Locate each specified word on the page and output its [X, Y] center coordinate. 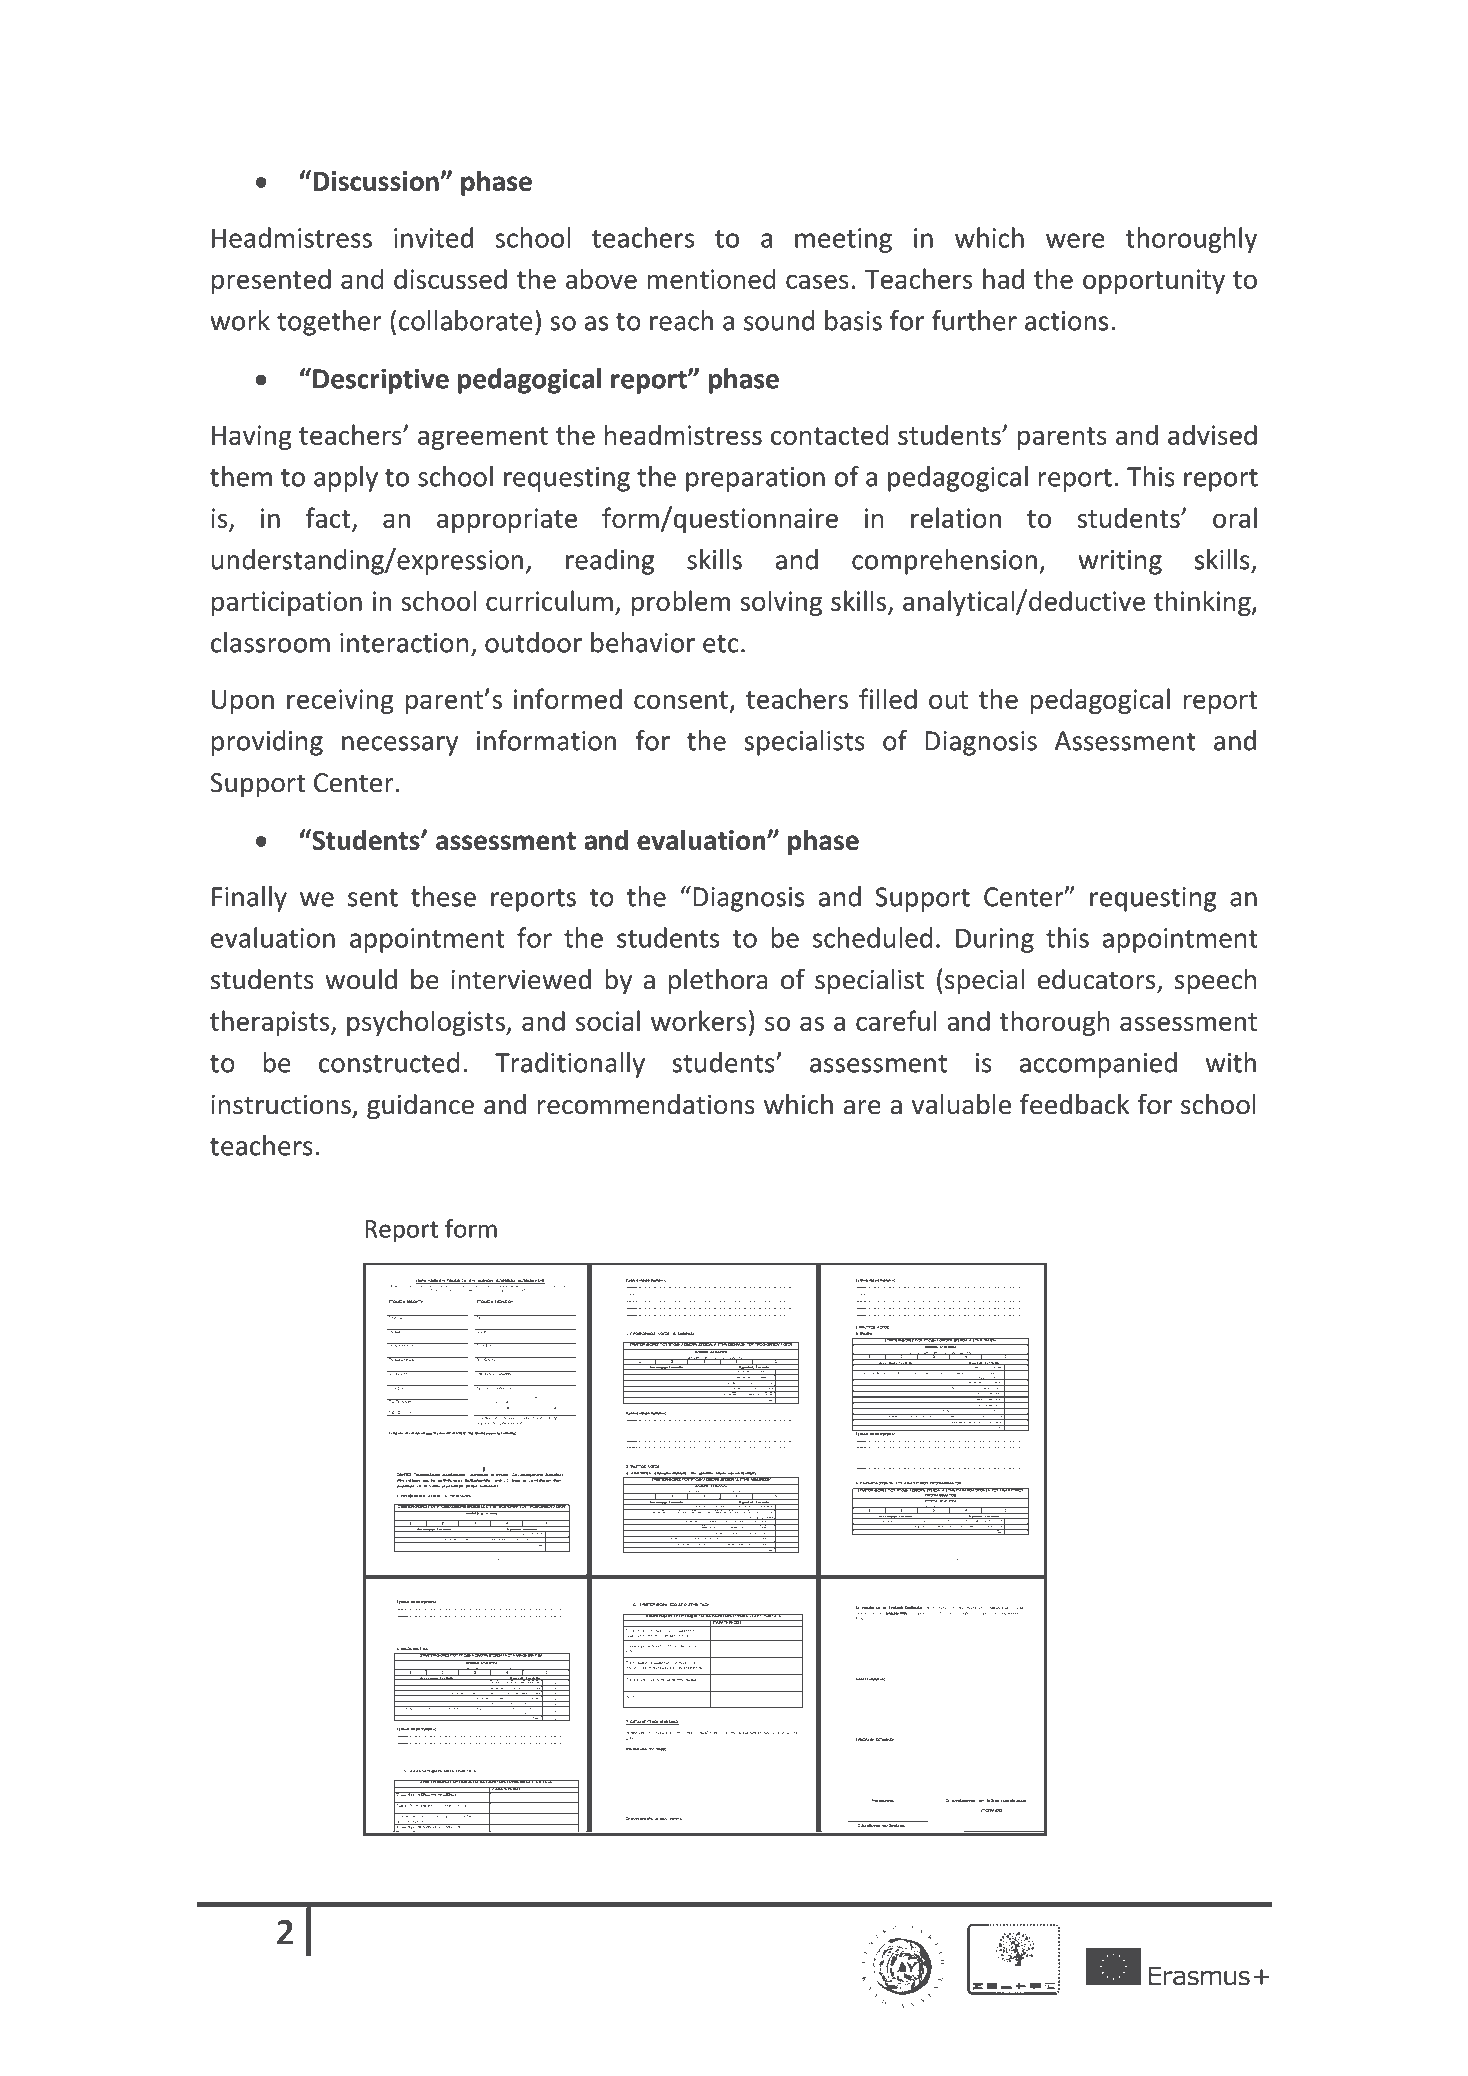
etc [721, 644]
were [1075, 240]
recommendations [646, 1104]
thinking [1203, 603]
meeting [843, 240]
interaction [404, 643]
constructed [389, 1062]
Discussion [377, 181]
